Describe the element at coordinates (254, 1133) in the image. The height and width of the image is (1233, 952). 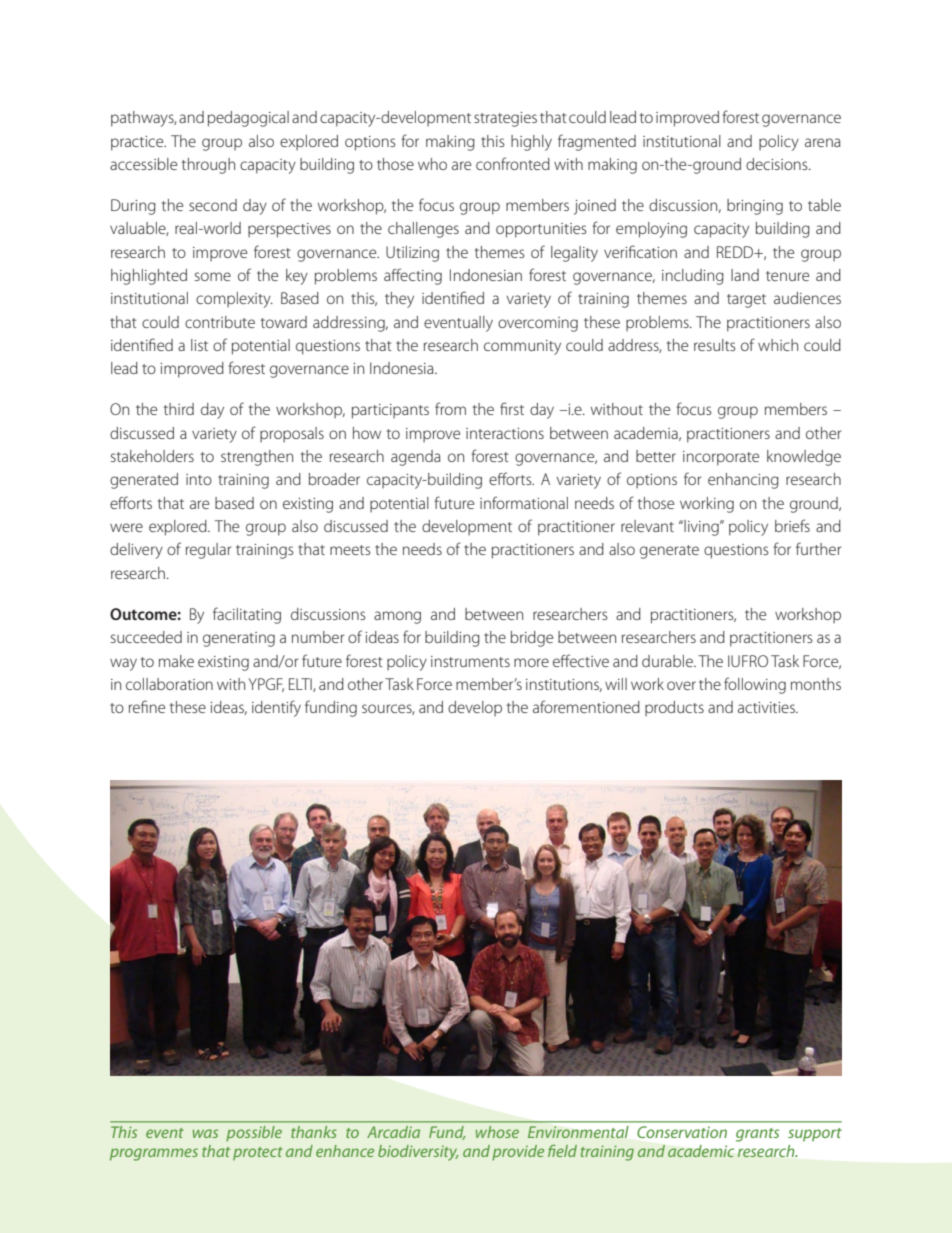
I see `possible` at that location.
